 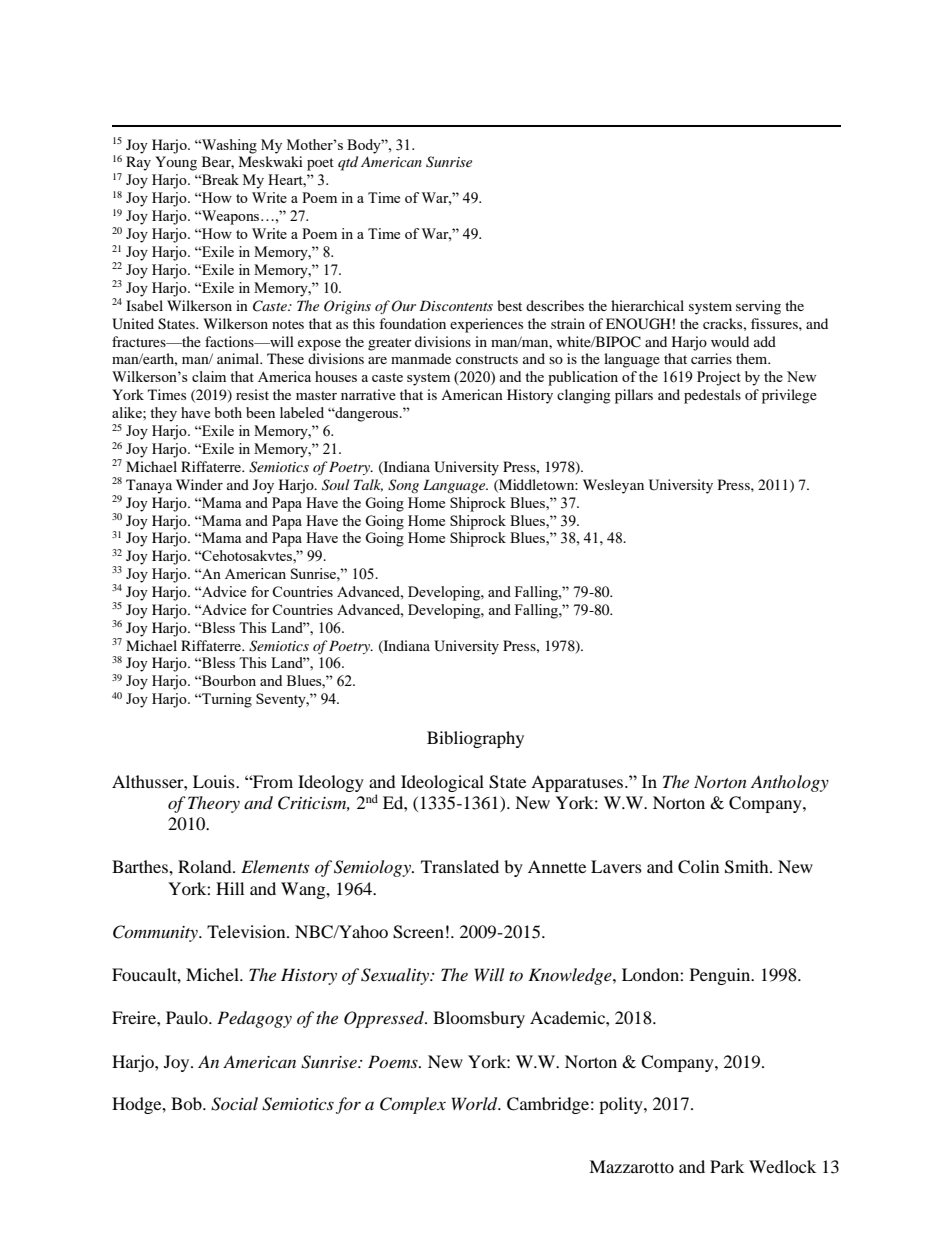 I want to click on Break, so click(x=219, y=179).
